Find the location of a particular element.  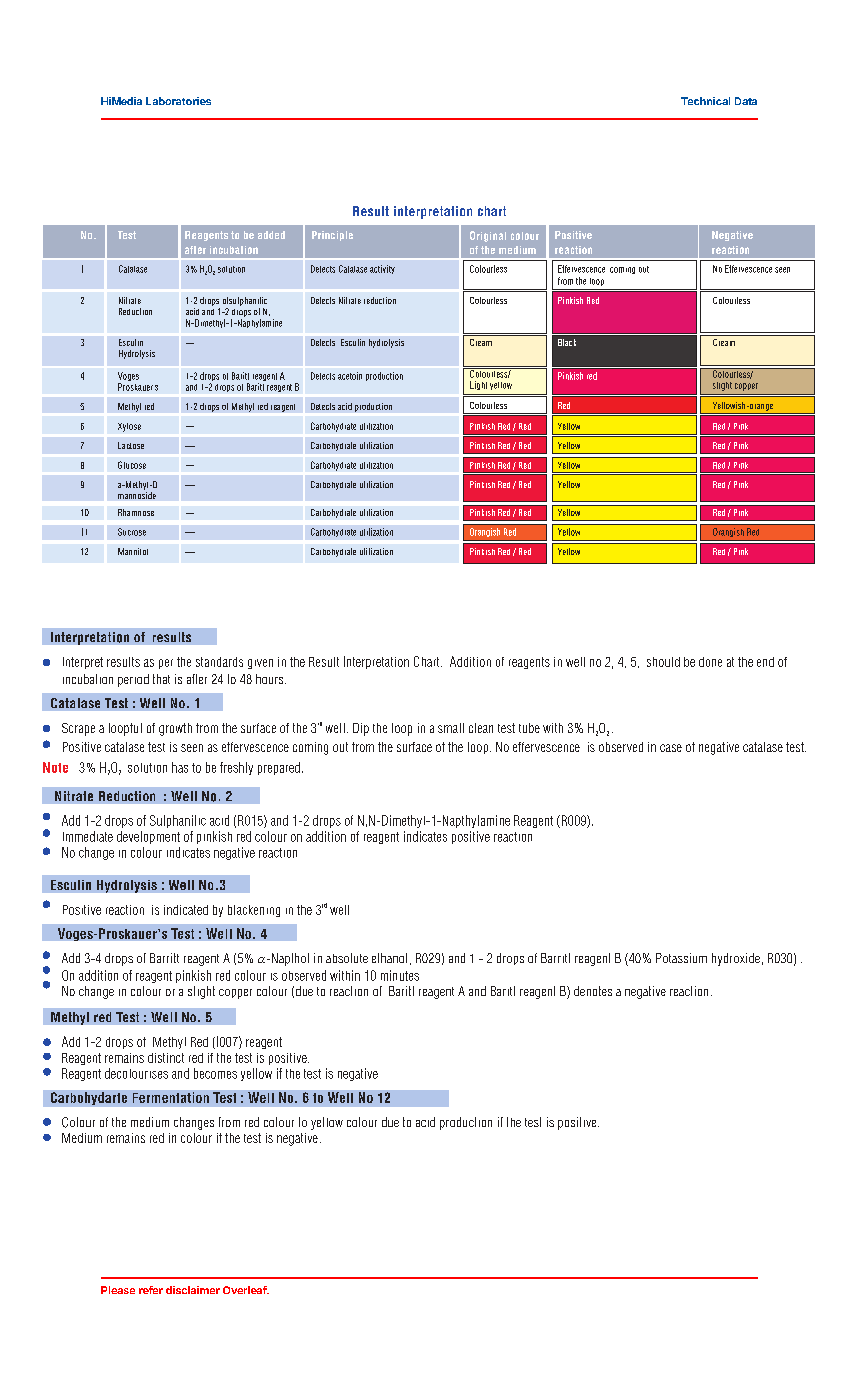

that is located at coordinates (161, 679).
